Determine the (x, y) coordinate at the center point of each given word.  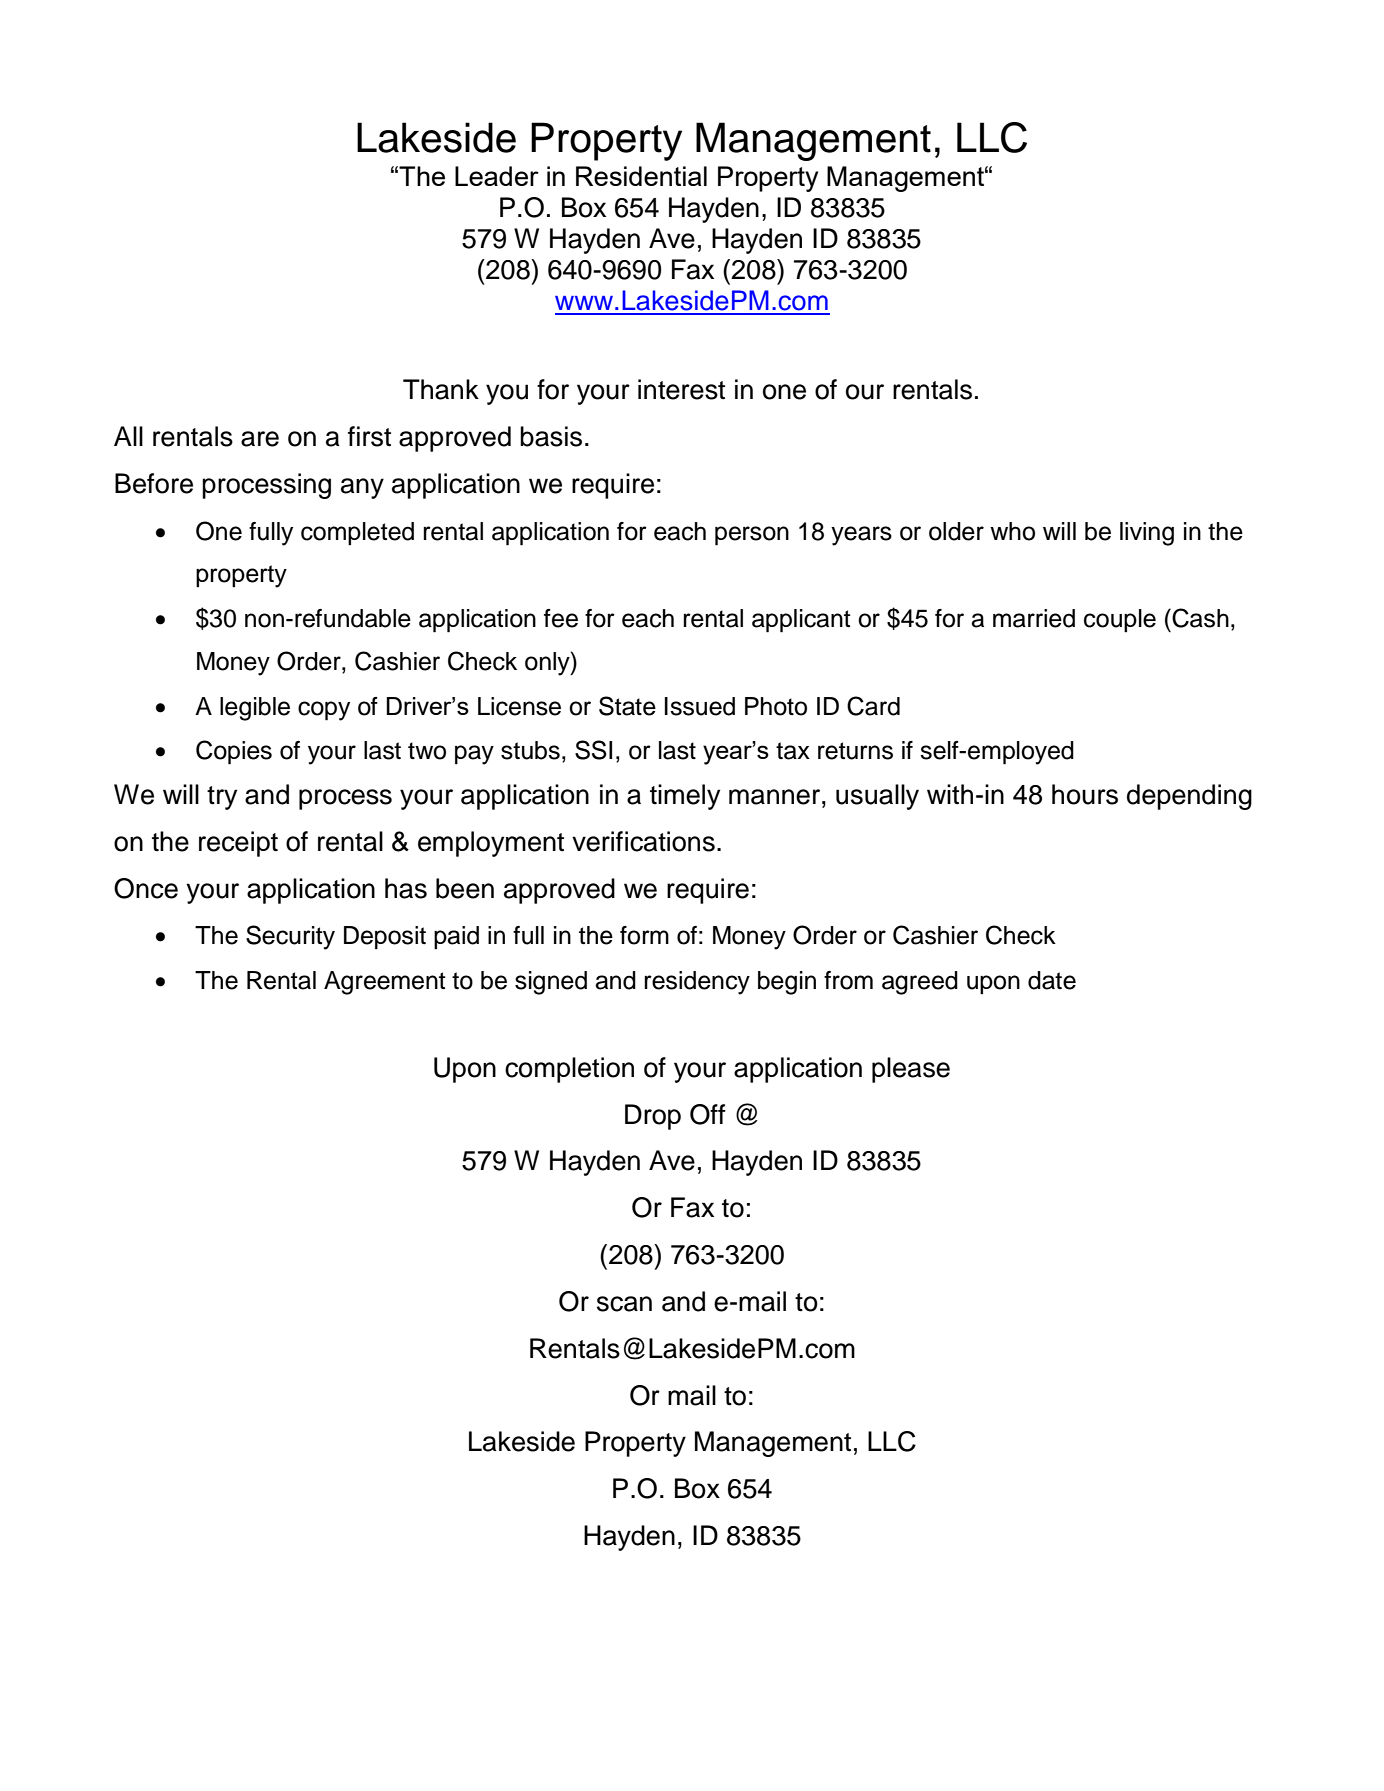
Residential (641, 176)
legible (255, 709)
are (260, 439)
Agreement (385, 983)
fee (561, 618)
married (1034, 618)
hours (1085, 794)
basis (551, 436)
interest (681, 389)
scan (624, 1304)
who (1012, 531)
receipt (238, 844)
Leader (497, 176)
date (1052, 980)
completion (569, 1070)
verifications (643, 841)
